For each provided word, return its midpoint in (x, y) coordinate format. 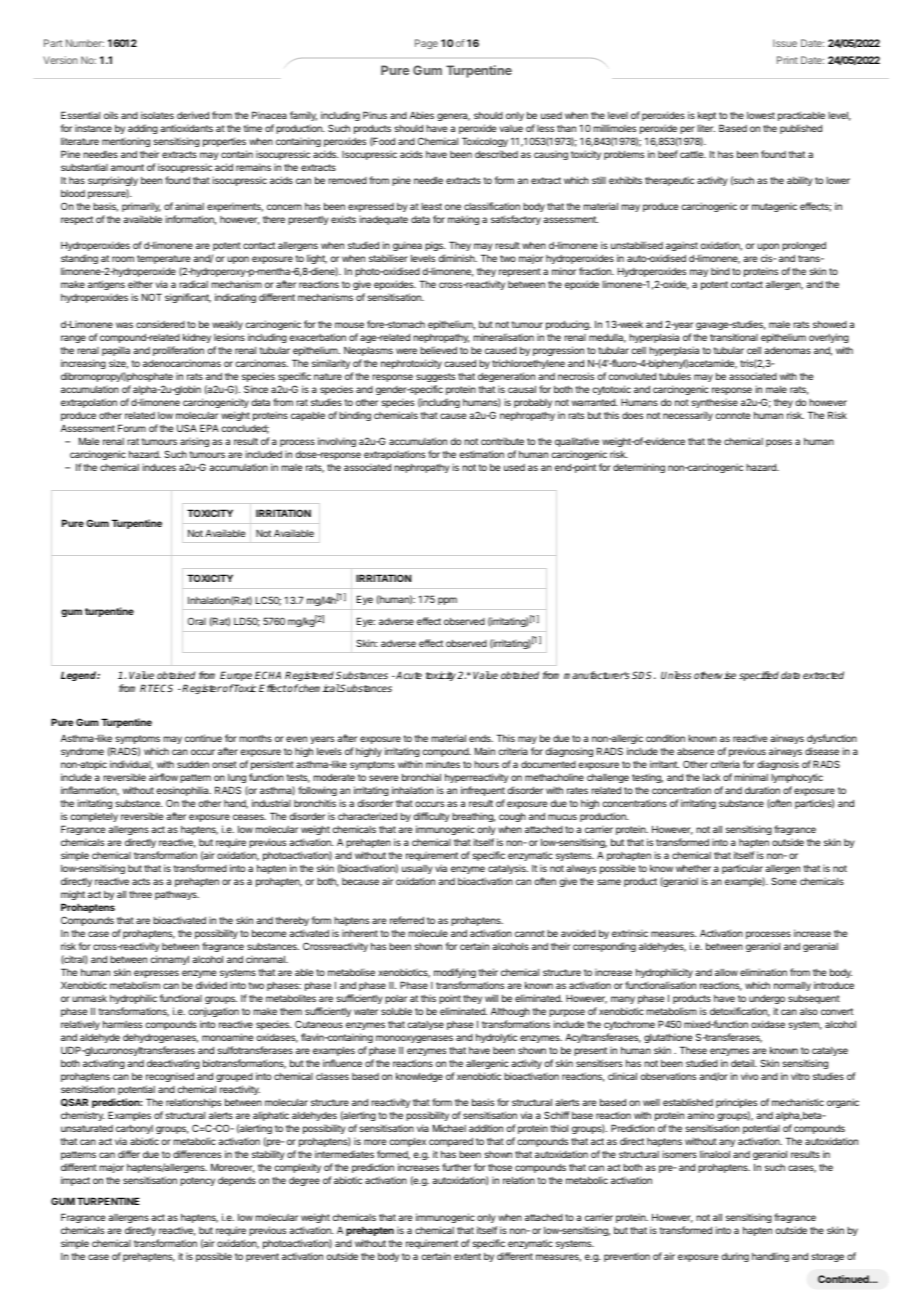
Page (426, 44)
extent (467, 1256)
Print (787, 60)
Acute (408, 675)
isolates (157, 115)
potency (197, 1181)
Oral (197, 621)
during (735, 1257)
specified (759, 676)
